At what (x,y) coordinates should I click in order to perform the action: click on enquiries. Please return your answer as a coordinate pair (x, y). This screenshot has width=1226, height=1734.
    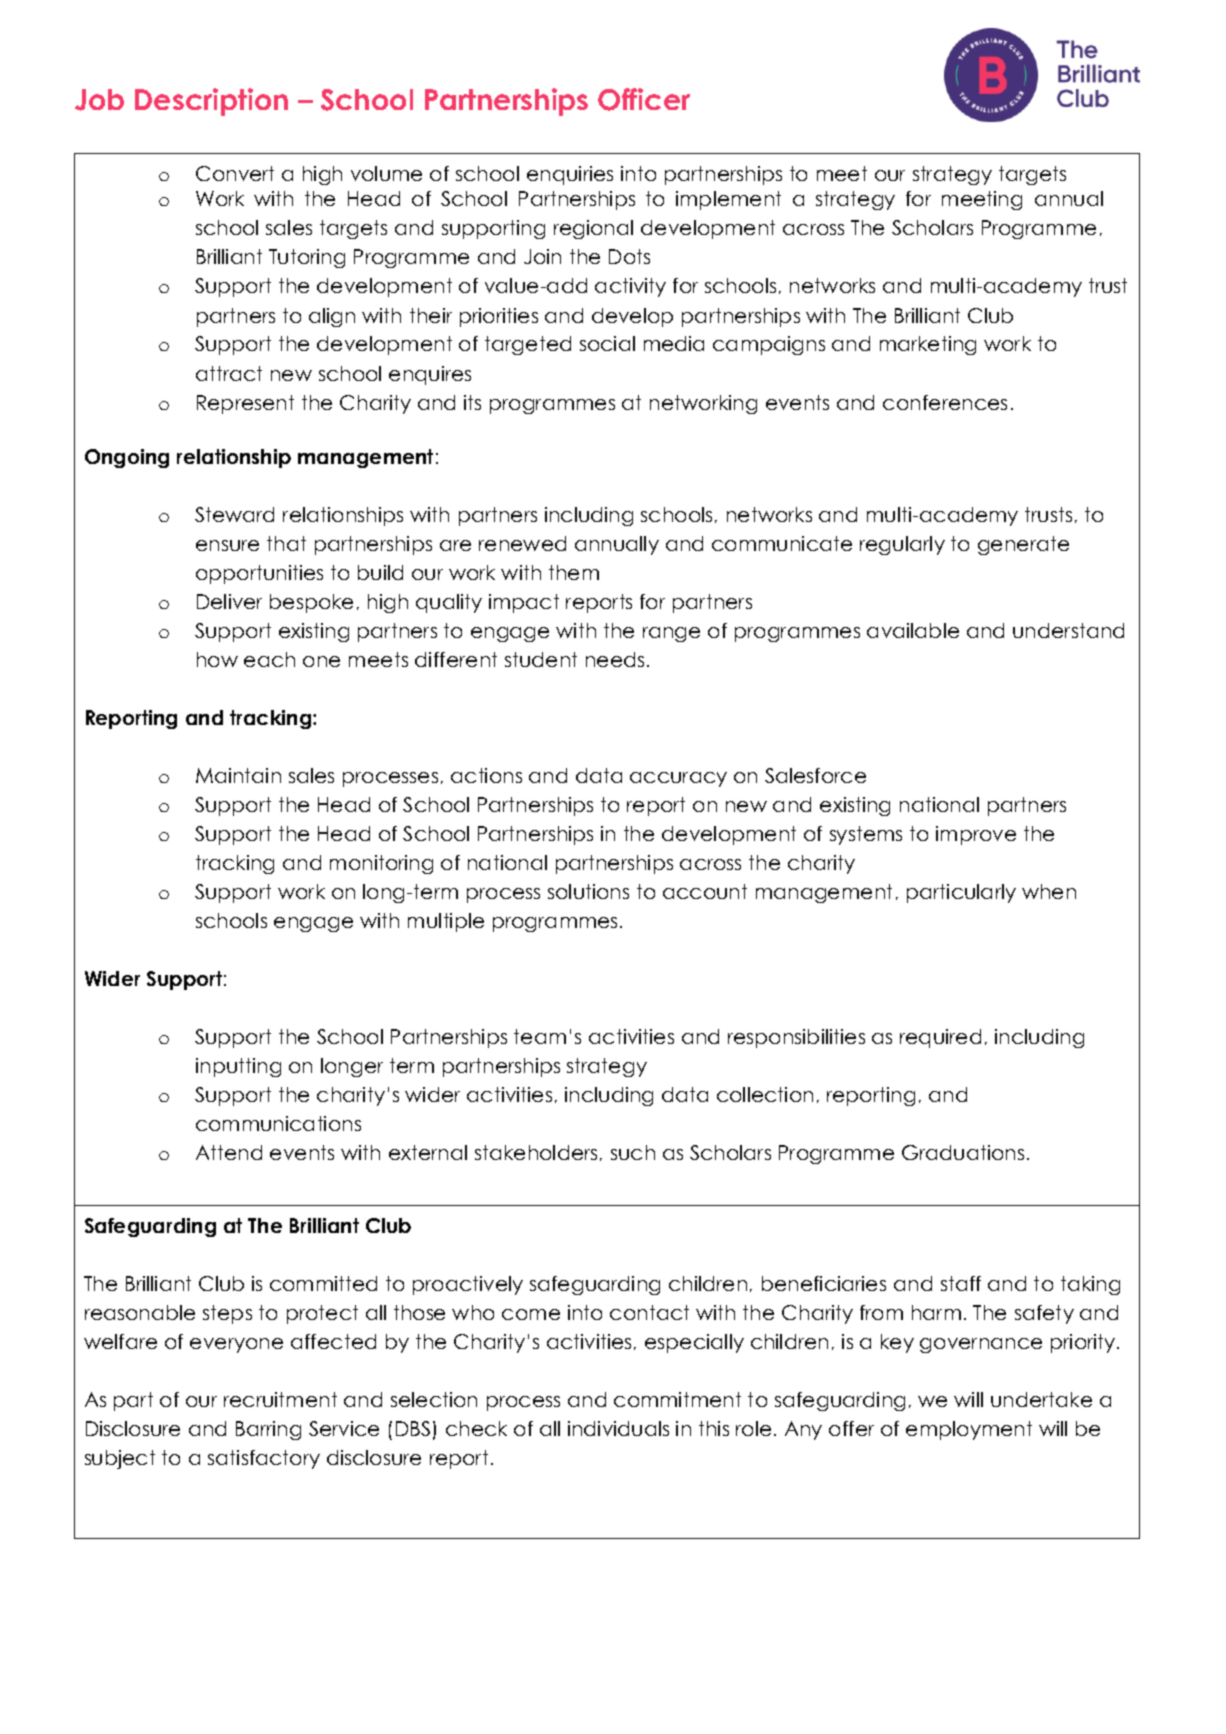
    Looking at the image, I should click on (570, 175).
